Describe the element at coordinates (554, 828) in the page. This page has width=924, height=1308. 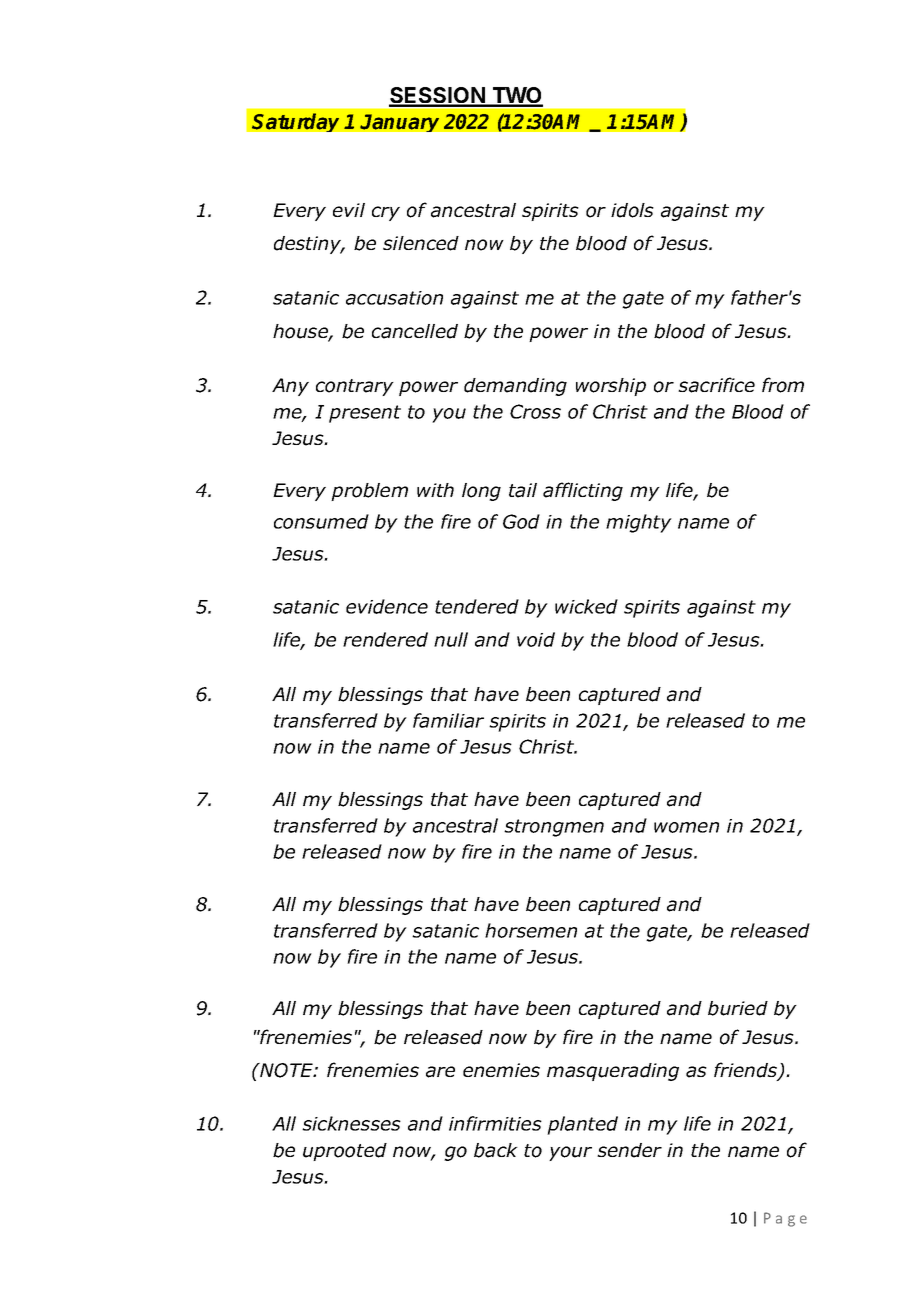
I see `strongmen` at that location.
